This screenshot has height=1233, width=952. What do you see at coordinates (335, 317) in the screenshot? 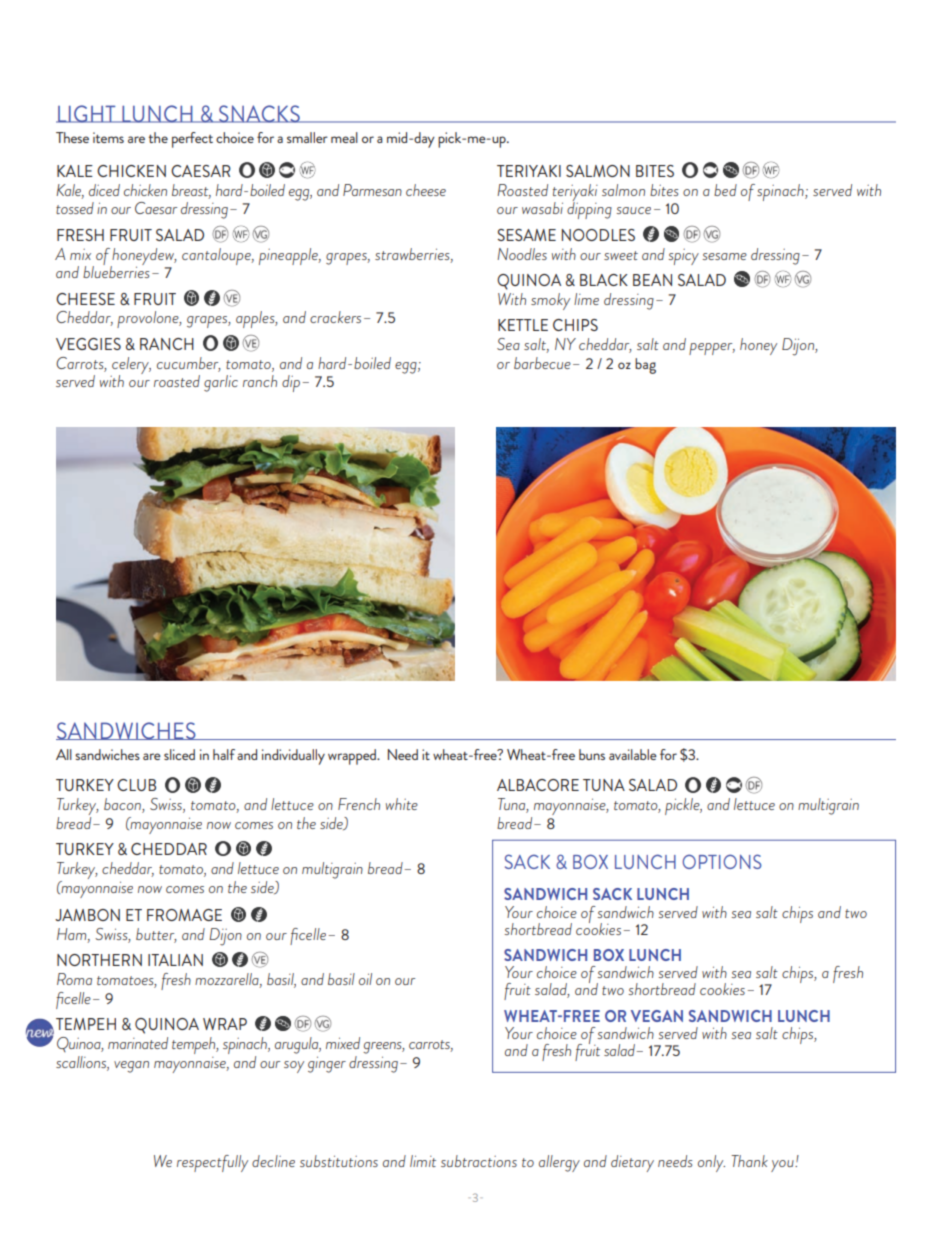
I see `crackers` at bounding box center [335, 317].
